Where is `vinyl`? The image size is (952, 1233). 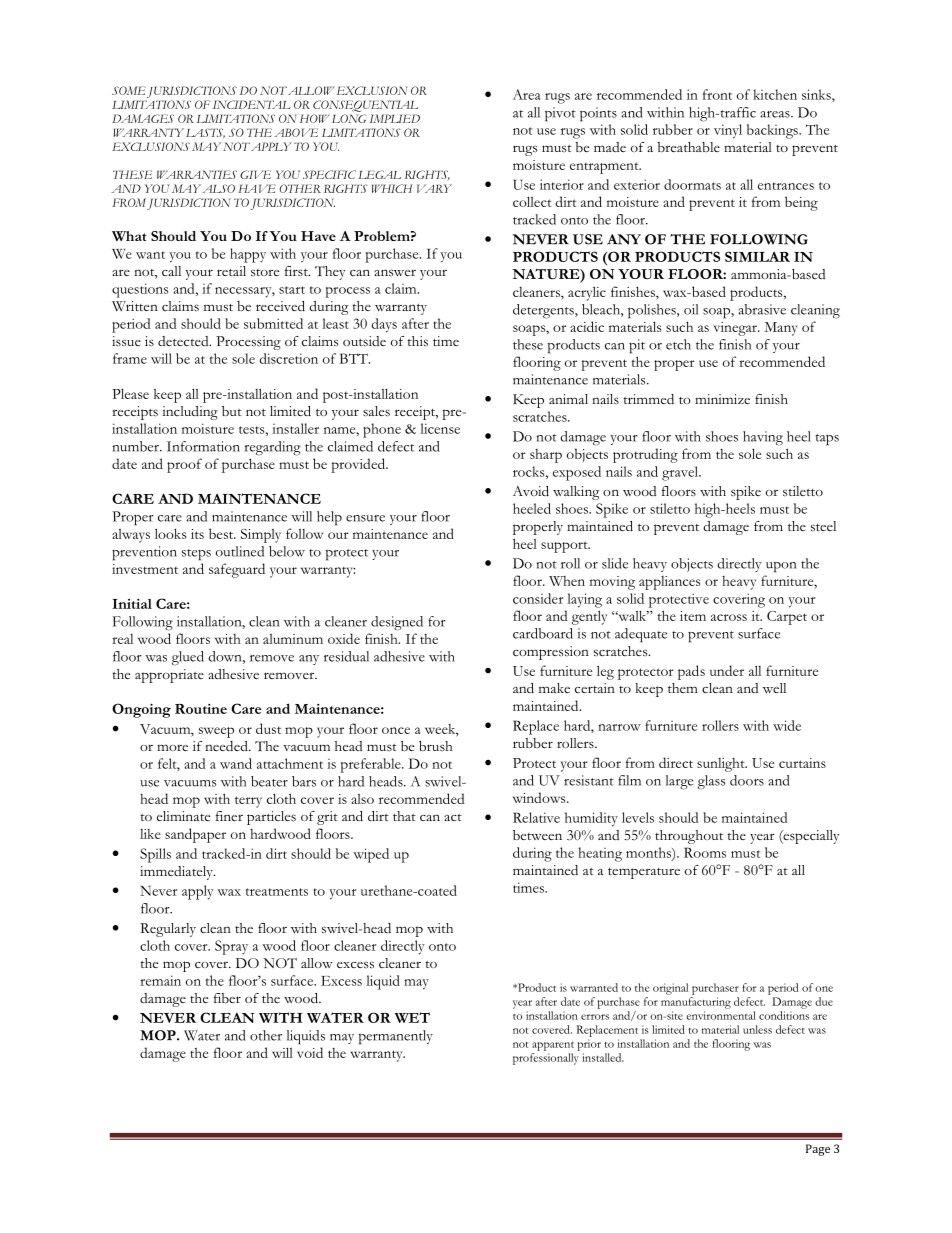 vinyl is located at coordinates (728, 131).
